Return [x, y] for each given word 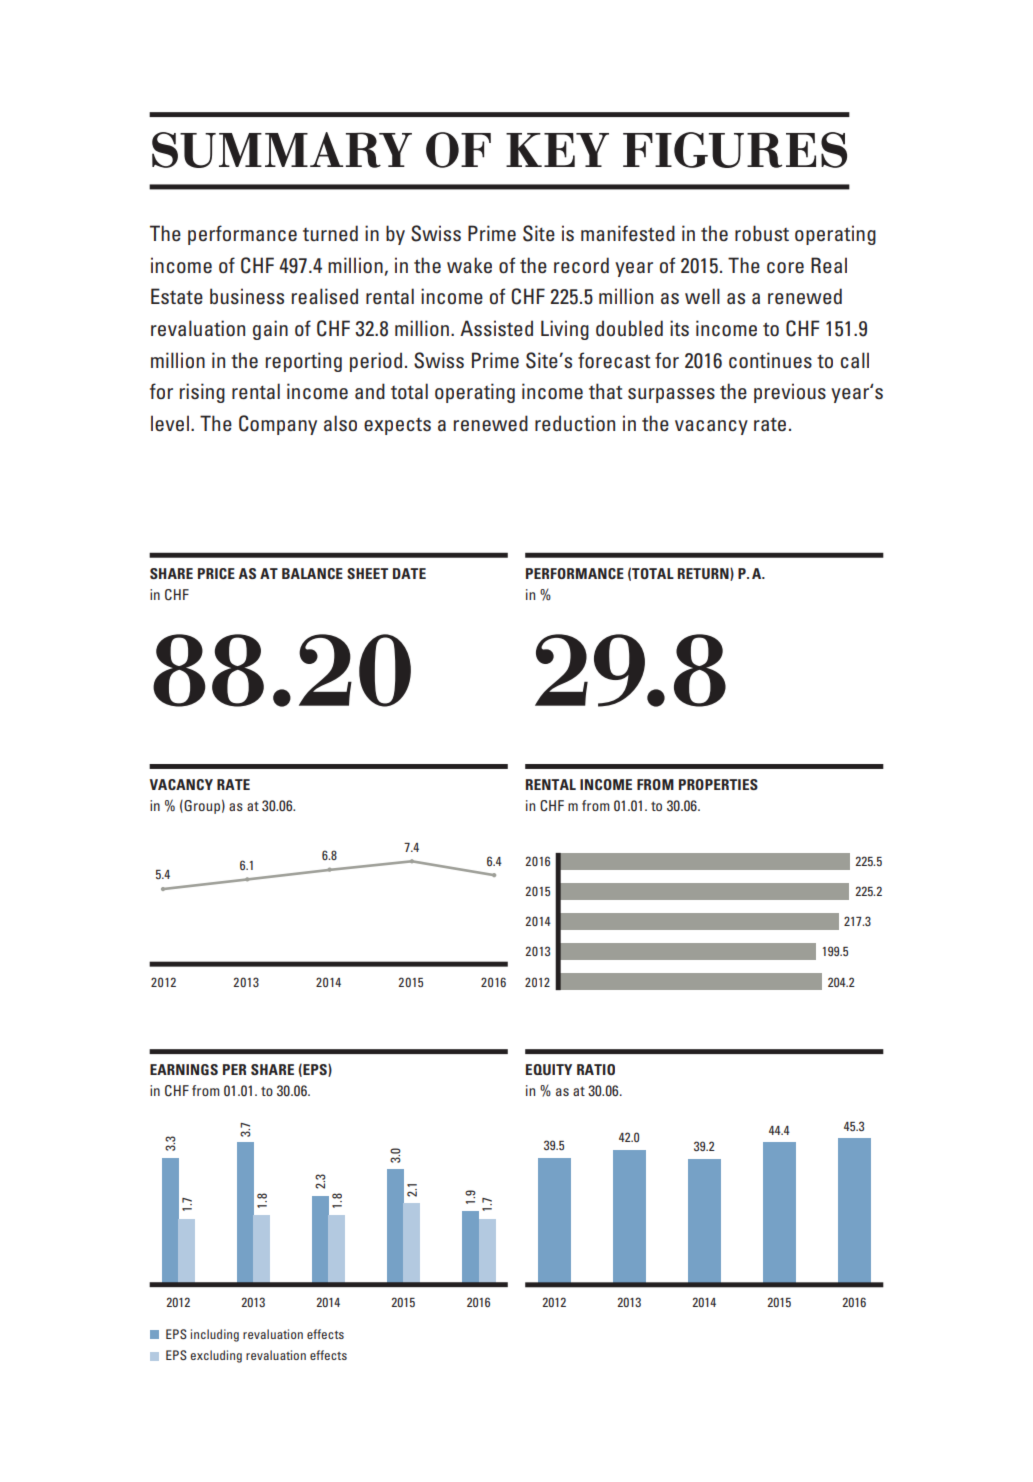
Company [278, 425]
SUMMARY [282, 150]
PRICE [216, 573]
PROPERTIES [718, 784]
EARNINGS [184, 1069]
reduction [575, 423]
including [215, 1335]
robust [762, 233]
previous [790, 393]
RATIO [596, 1069]
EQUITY [549, 1069]
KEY [557, 150]
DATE [409, 573]
